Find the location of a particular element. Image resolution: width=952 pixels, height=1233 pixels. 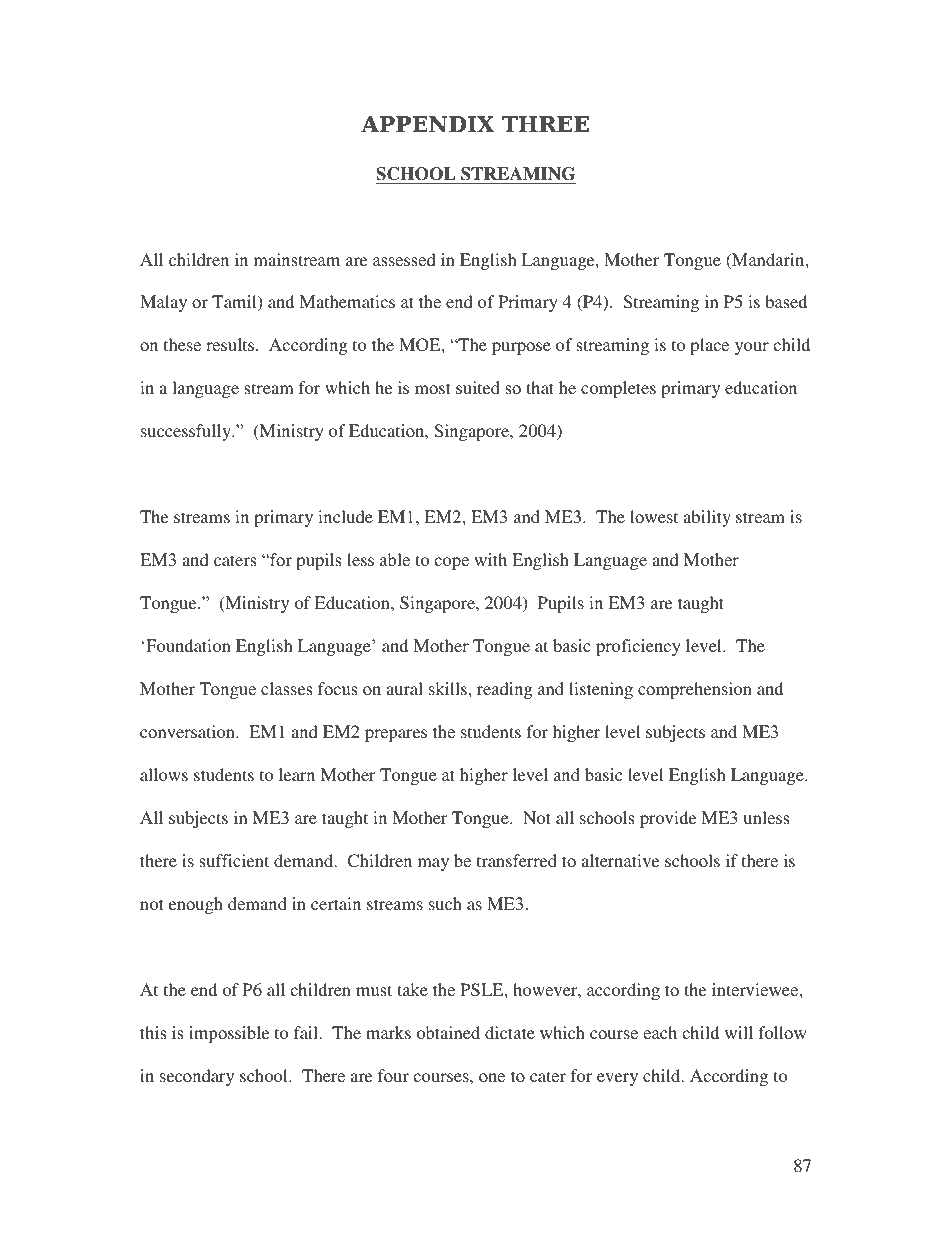

impossible is located at coordinates (229, 1034).
